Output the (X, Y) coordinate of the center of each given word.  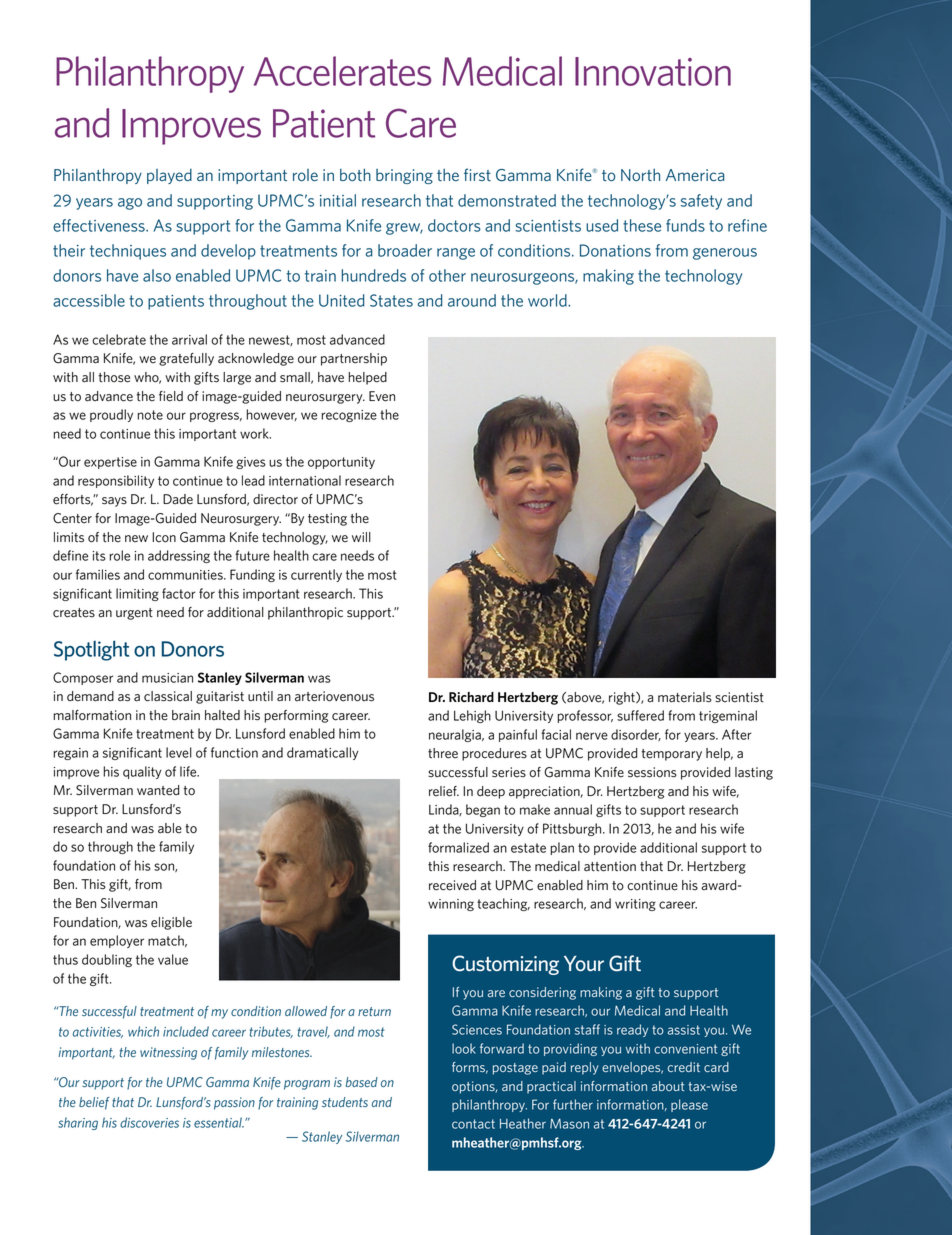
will (361, 537)
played (169, 176)
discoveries (149, 1122)
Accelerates (342, 71)
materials (685, 697)
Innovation (653, 71)
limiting (137, 594)
